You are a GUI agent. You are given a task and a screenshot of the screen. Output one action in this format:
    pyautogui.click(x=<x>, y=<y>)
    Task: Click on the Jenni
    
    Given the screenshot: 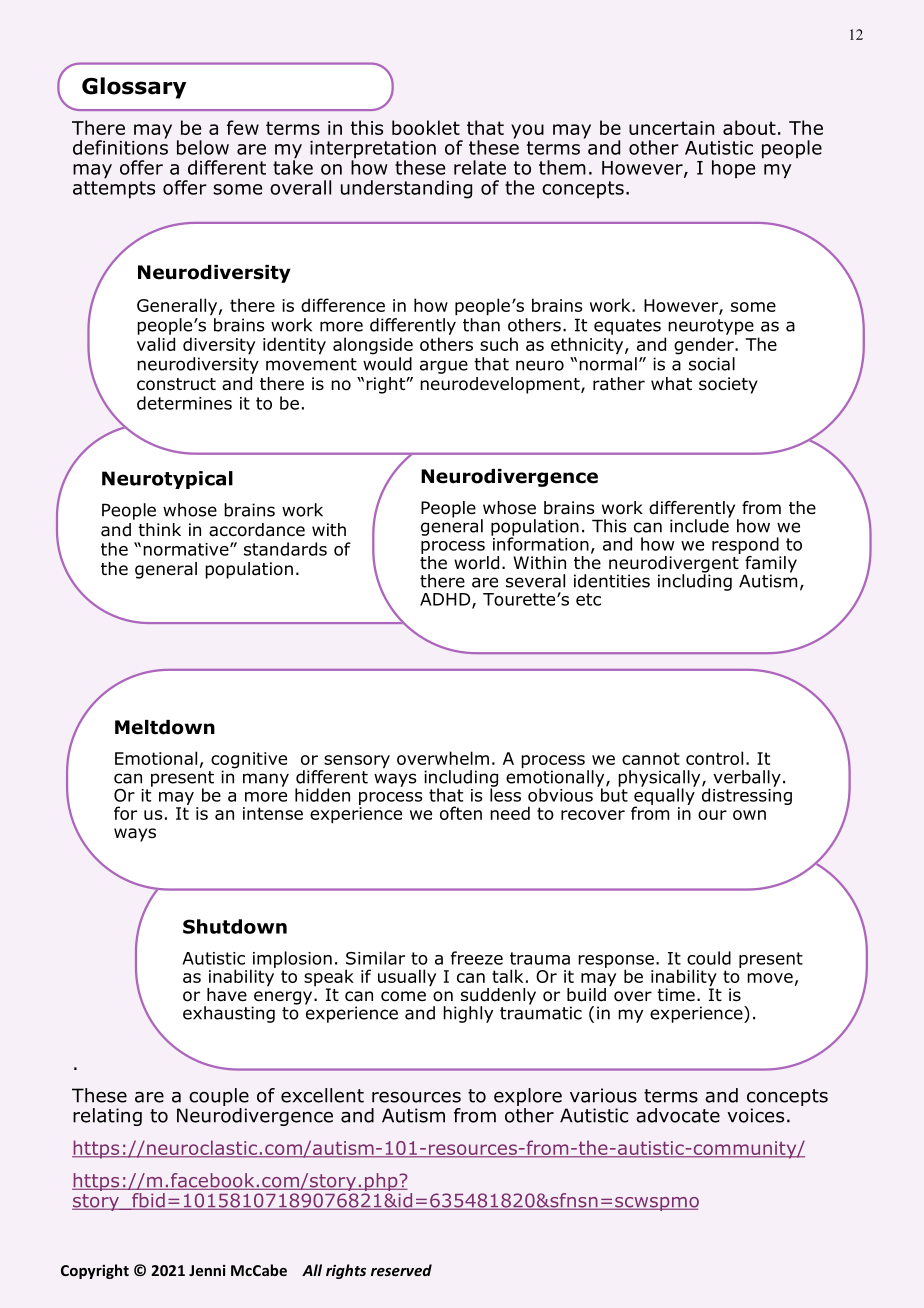 What is the action you would take?
    pyautogui.click(x=207, y=1270)
